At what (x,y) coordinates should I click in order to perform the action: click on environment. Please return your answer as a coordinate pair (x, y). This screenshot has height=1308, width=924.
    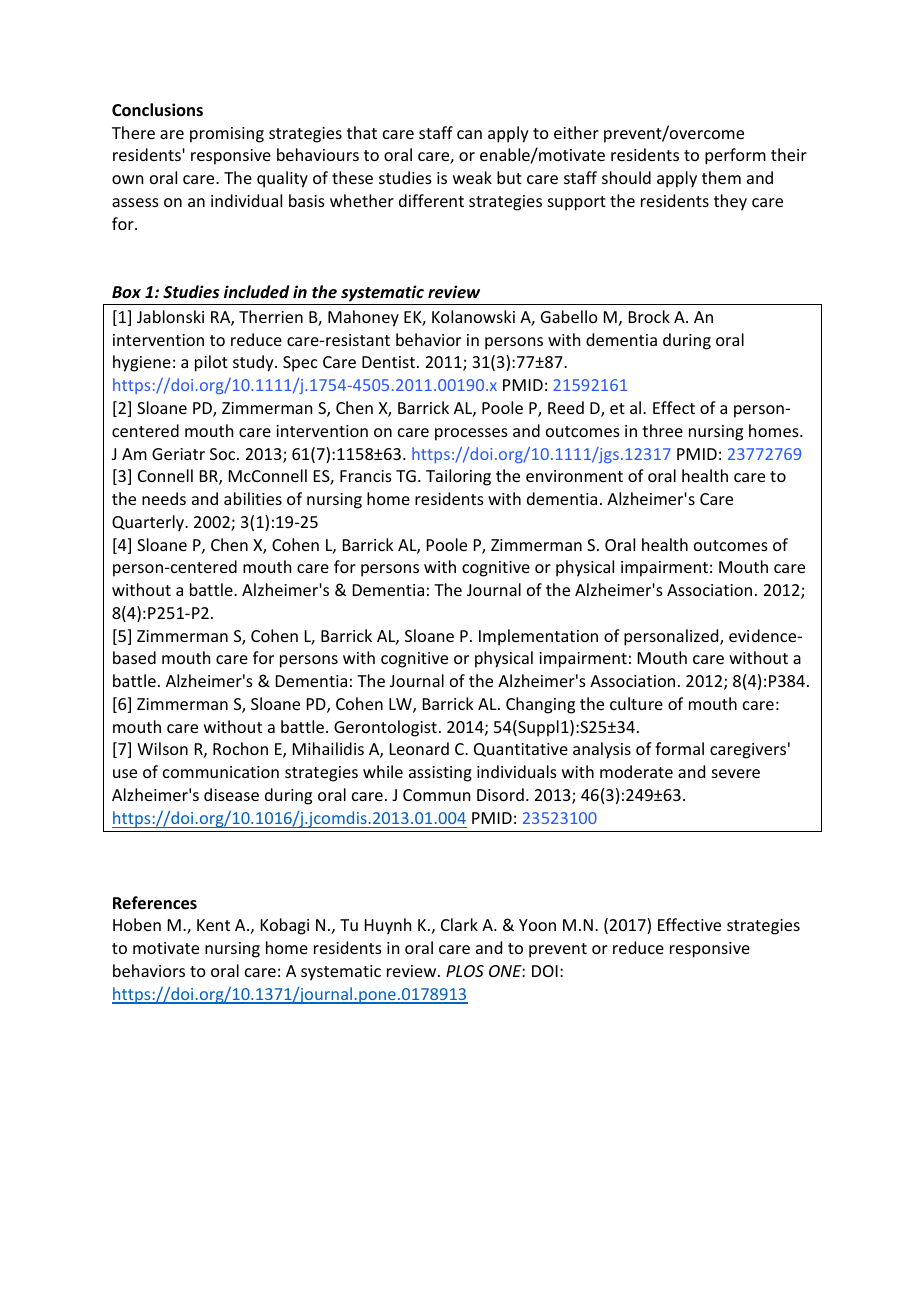
    Looking at the image, I should click on (574, 476).
